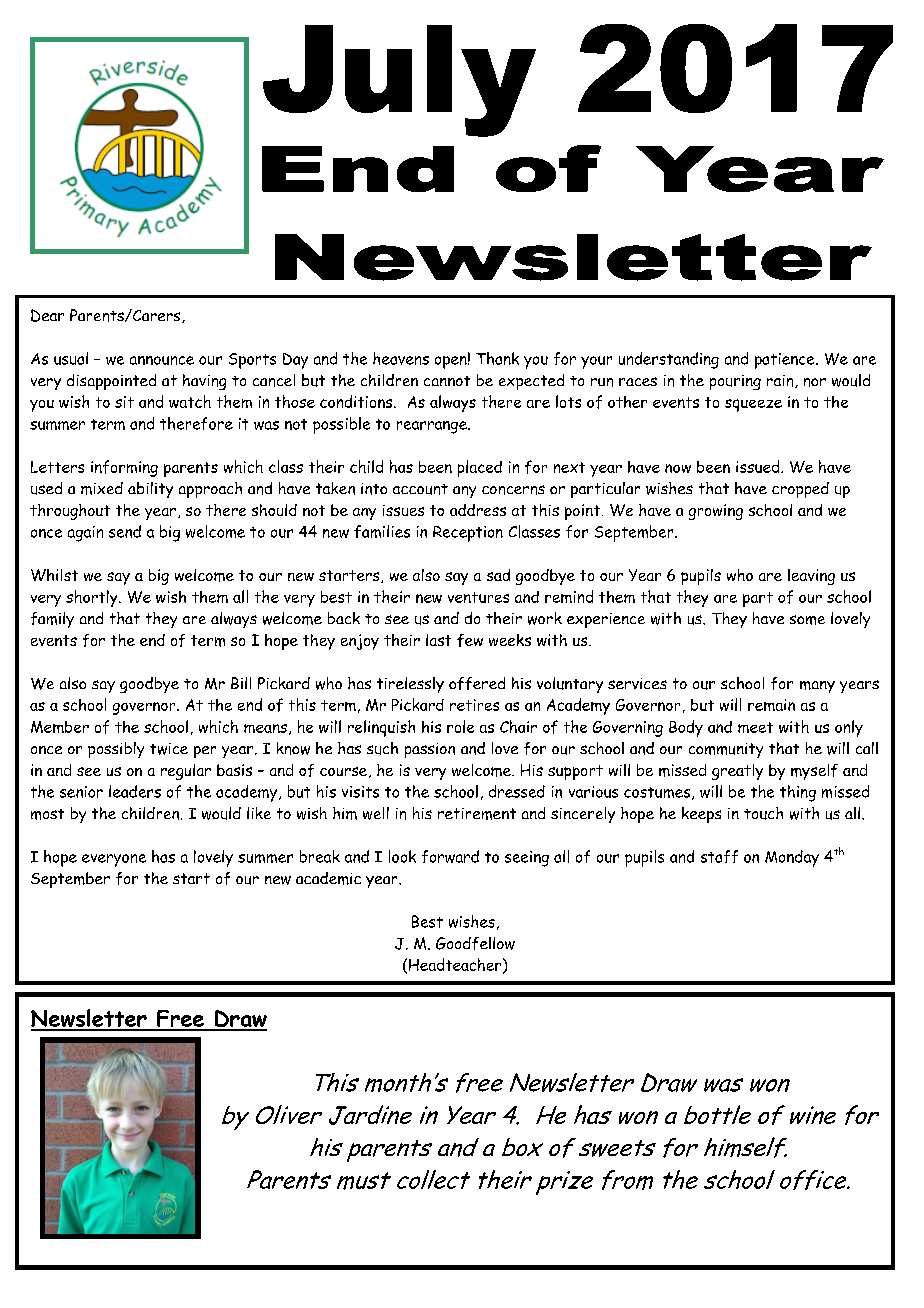  What do you see at coordinates (328, 878) in the document?
I see `academic` at bounding box center [328, 878].
